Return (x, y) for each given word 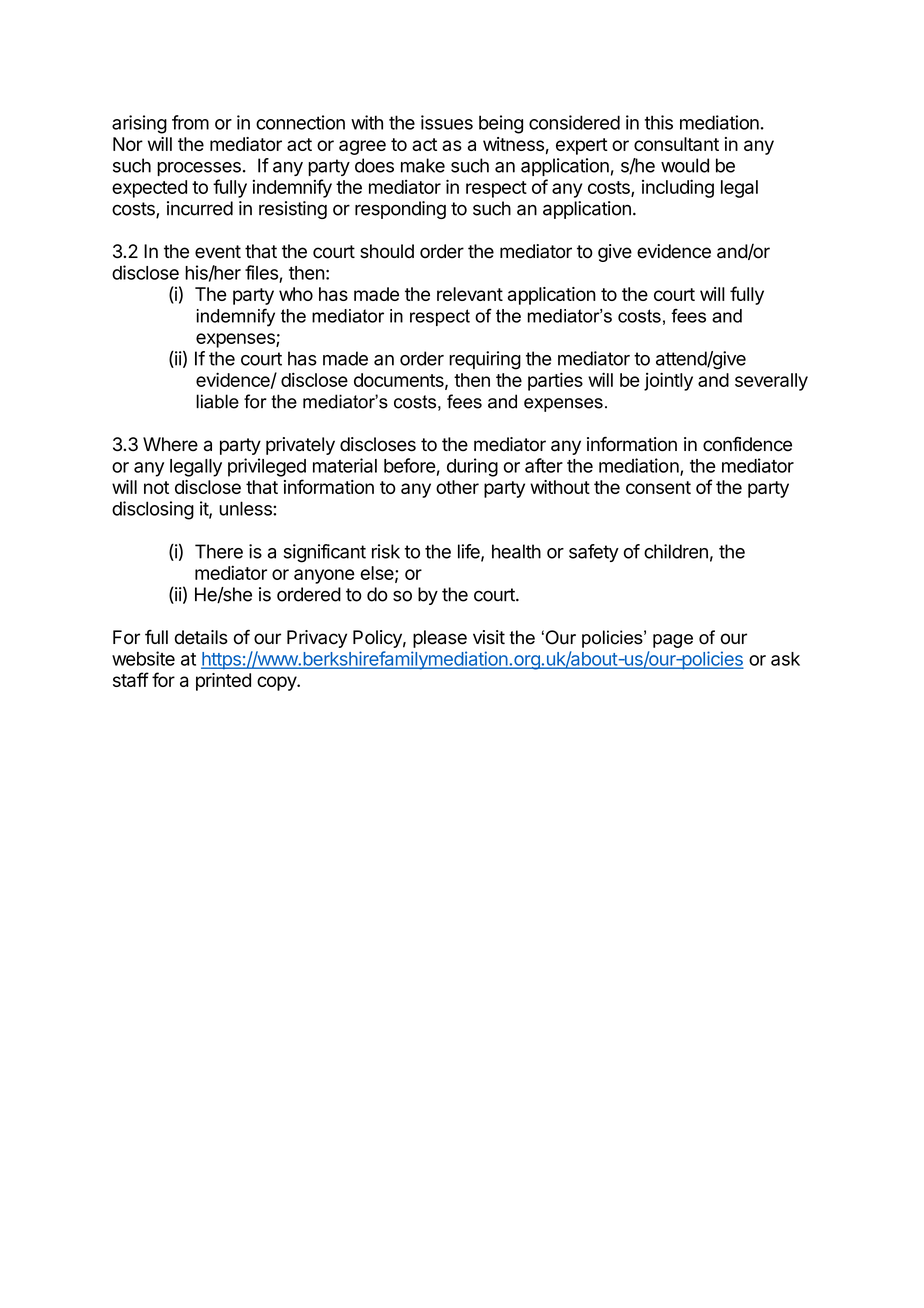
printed (223, 682)
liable (217, 401)
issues (447, 122)
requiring (485, 360)
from (190, 122)
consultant (676, 144)
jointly (668, 381)
